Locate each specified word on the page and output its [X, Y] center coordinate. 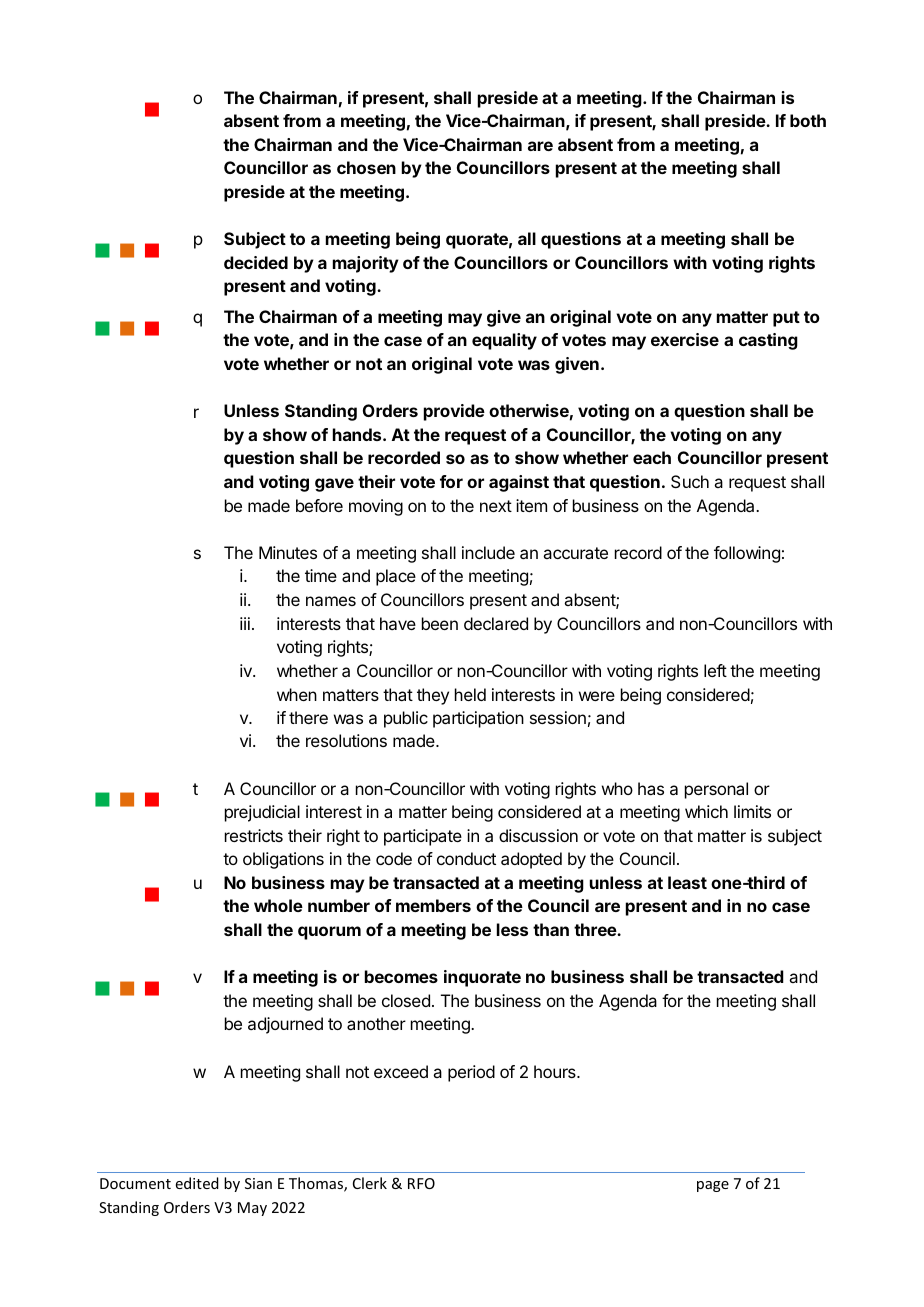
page [713, 1186]
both [808, 120]
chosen [366, 167]
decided [256, 262]
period [471, 1073]
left [715, 670]
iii [245, 623]
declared [496, 623]
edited [197, 1183]
